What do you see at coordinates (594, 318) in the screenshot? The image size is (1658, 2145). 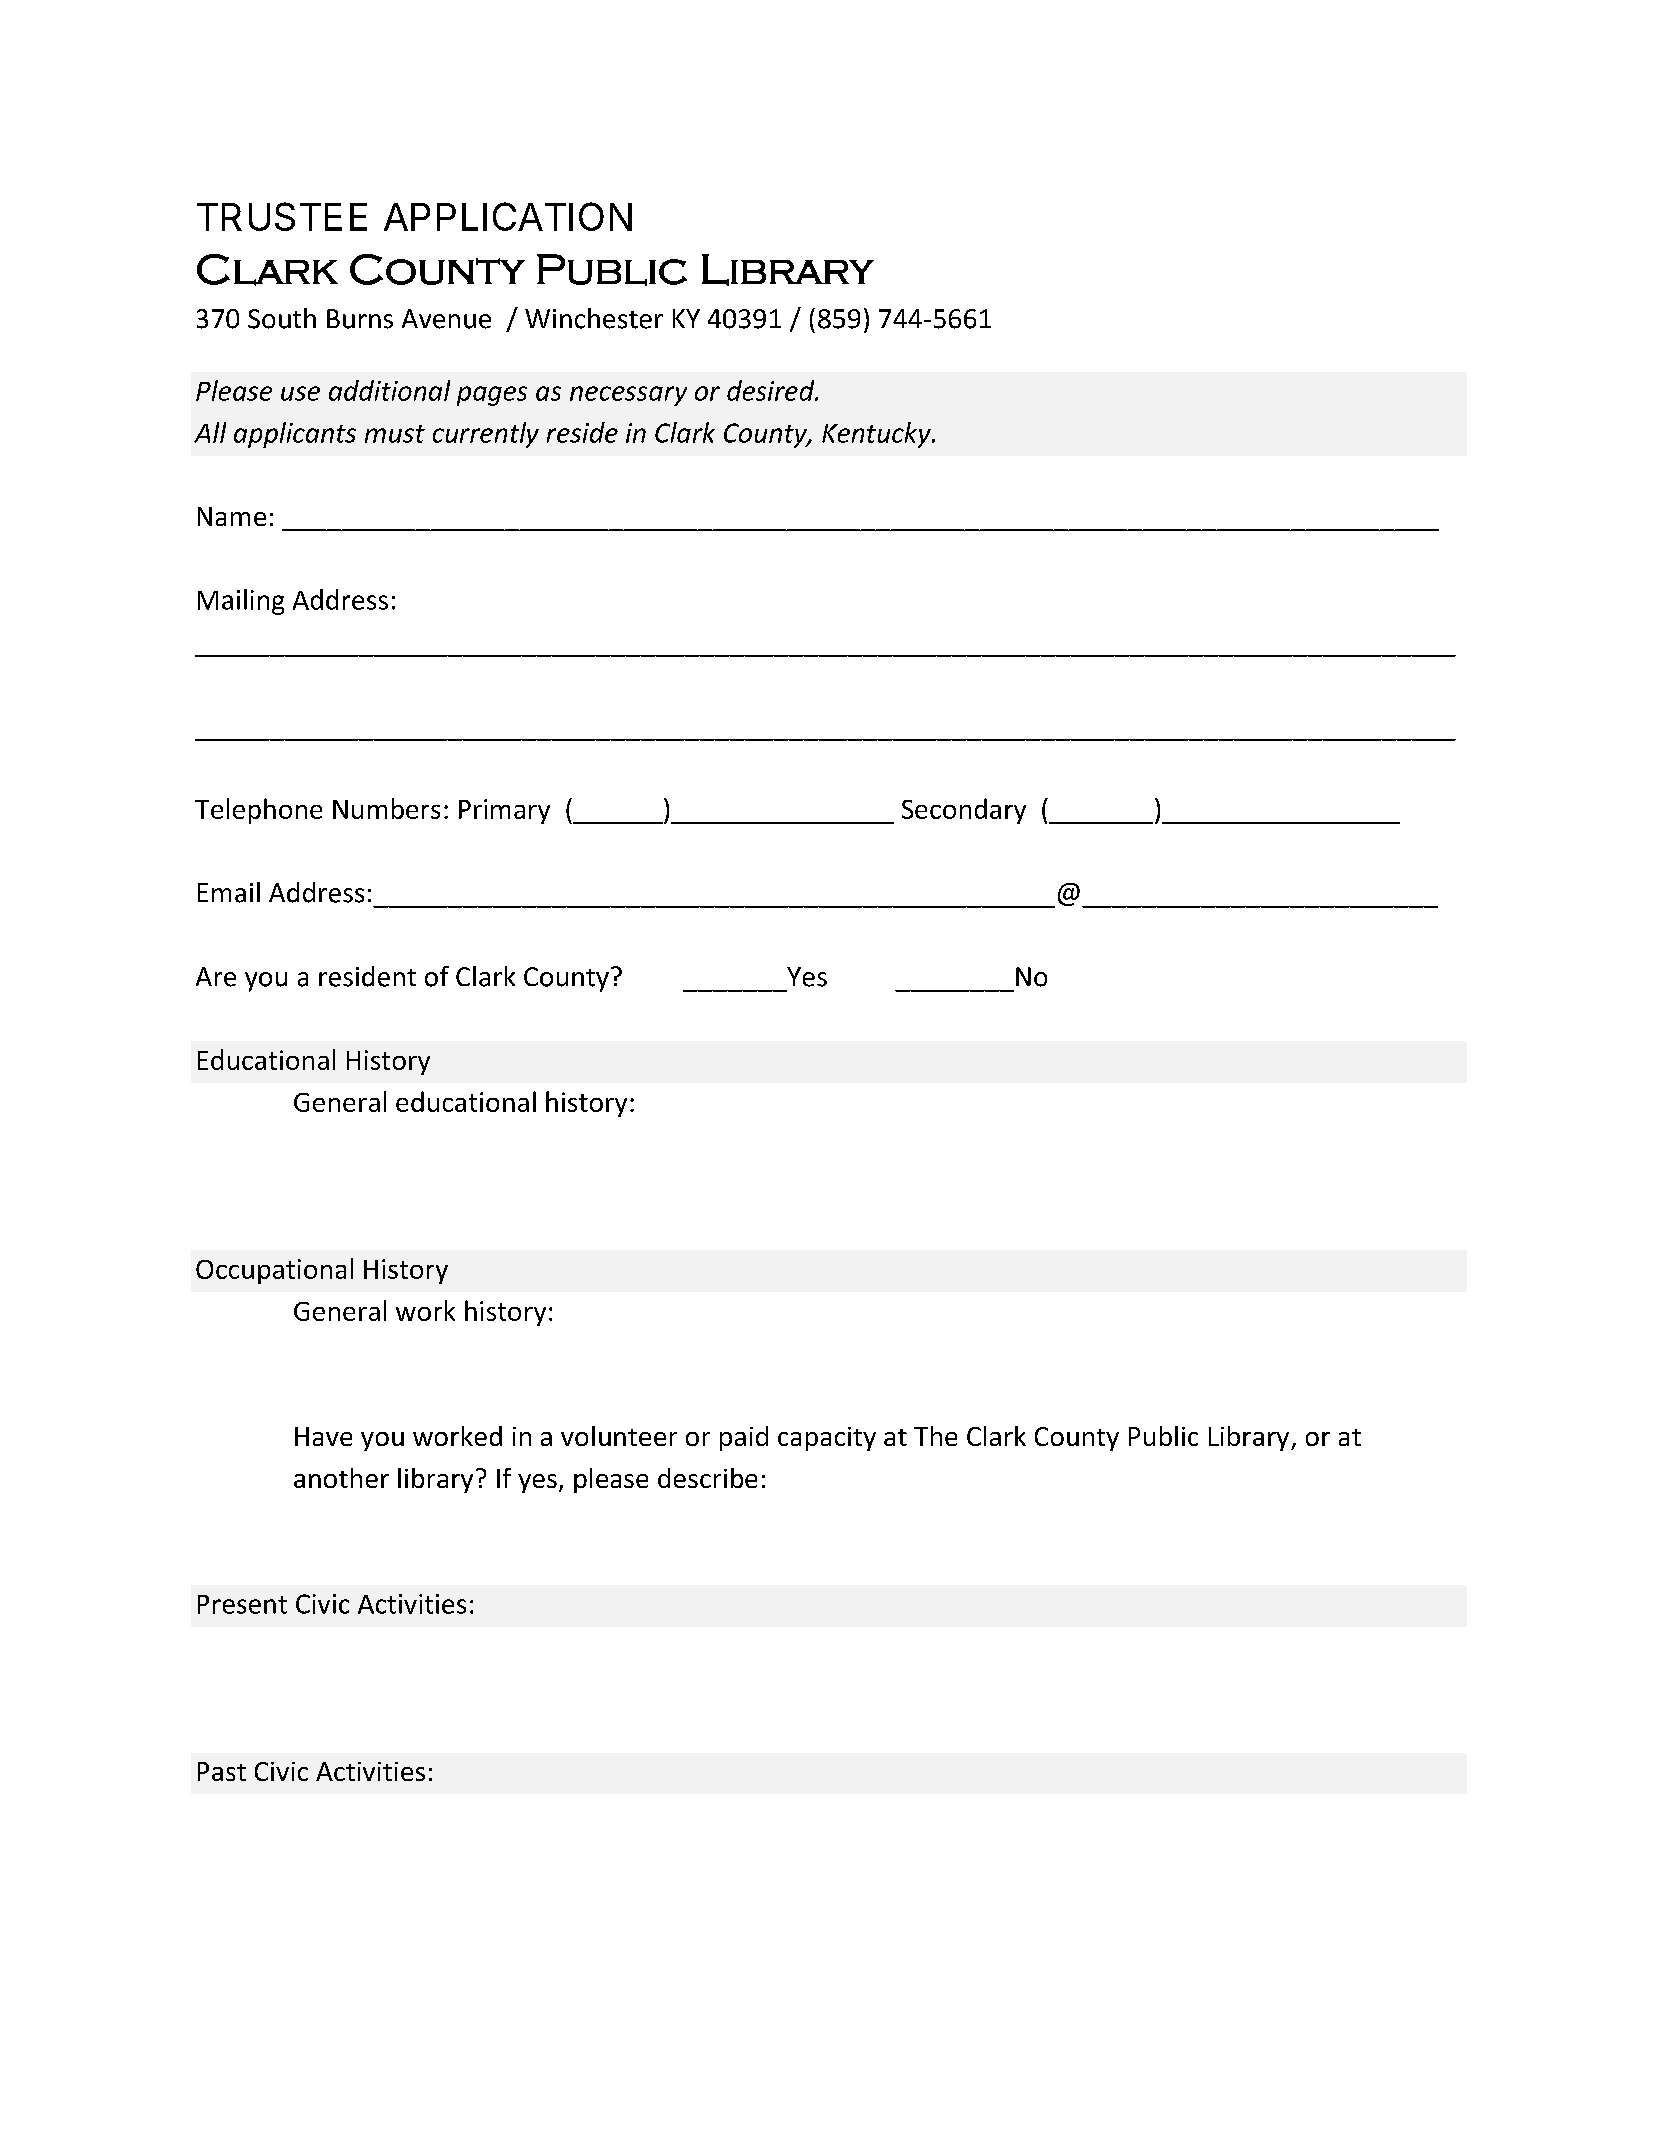 I see `Winchester` at bounding box center [594, 318].
